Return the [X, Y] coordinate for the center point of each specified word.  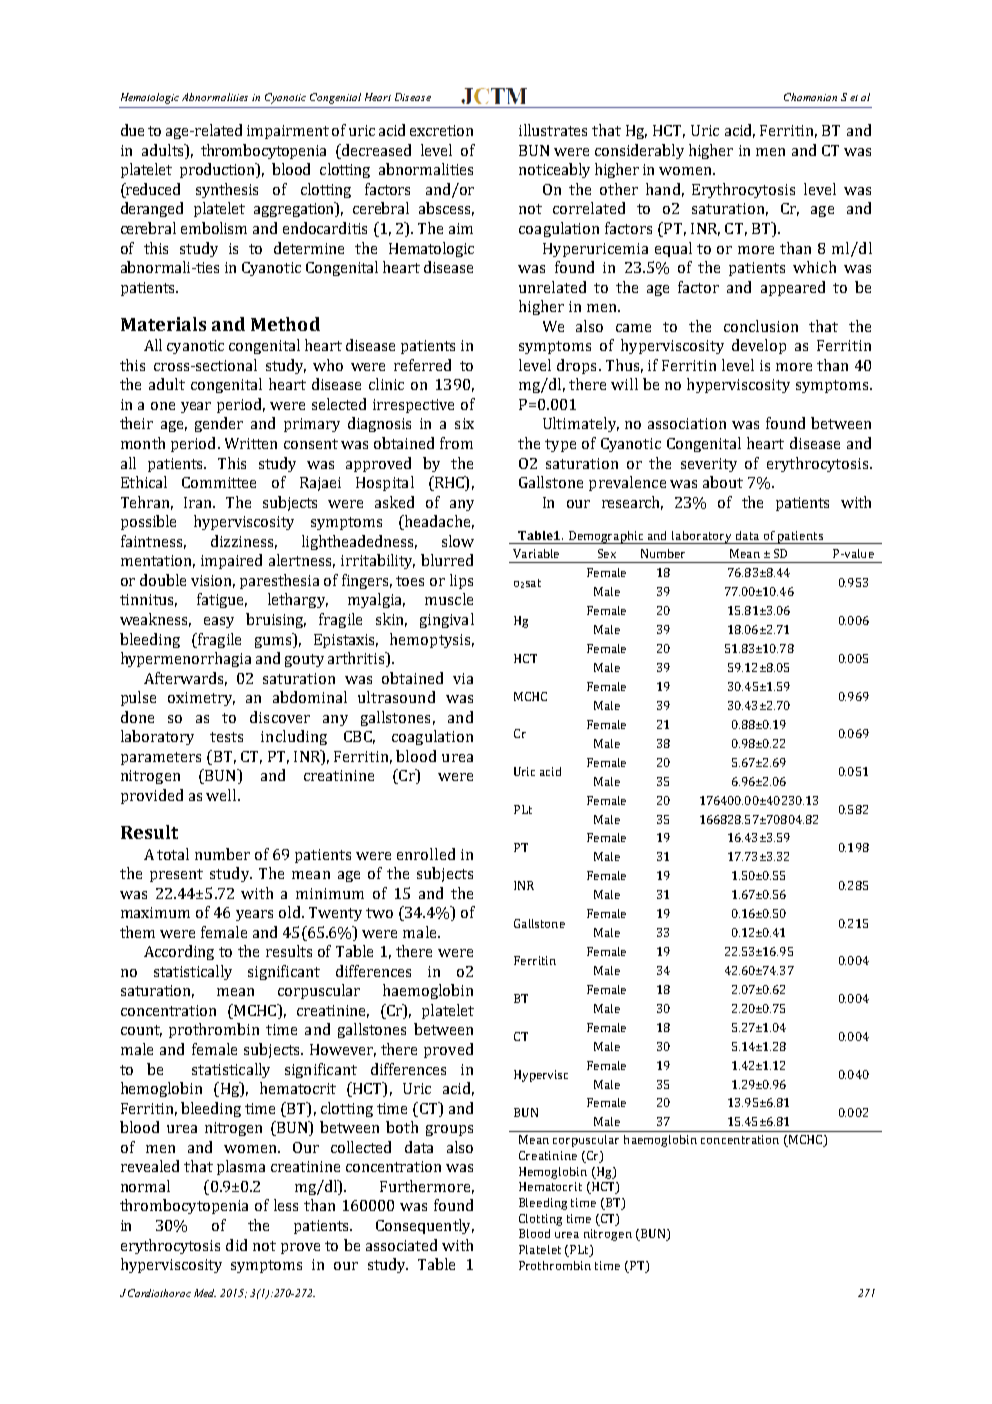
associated [401, 1245]
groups [449, 1130]
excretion [441, 130]
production [218, 170]
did [236, 1245]
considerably [639, 151]
